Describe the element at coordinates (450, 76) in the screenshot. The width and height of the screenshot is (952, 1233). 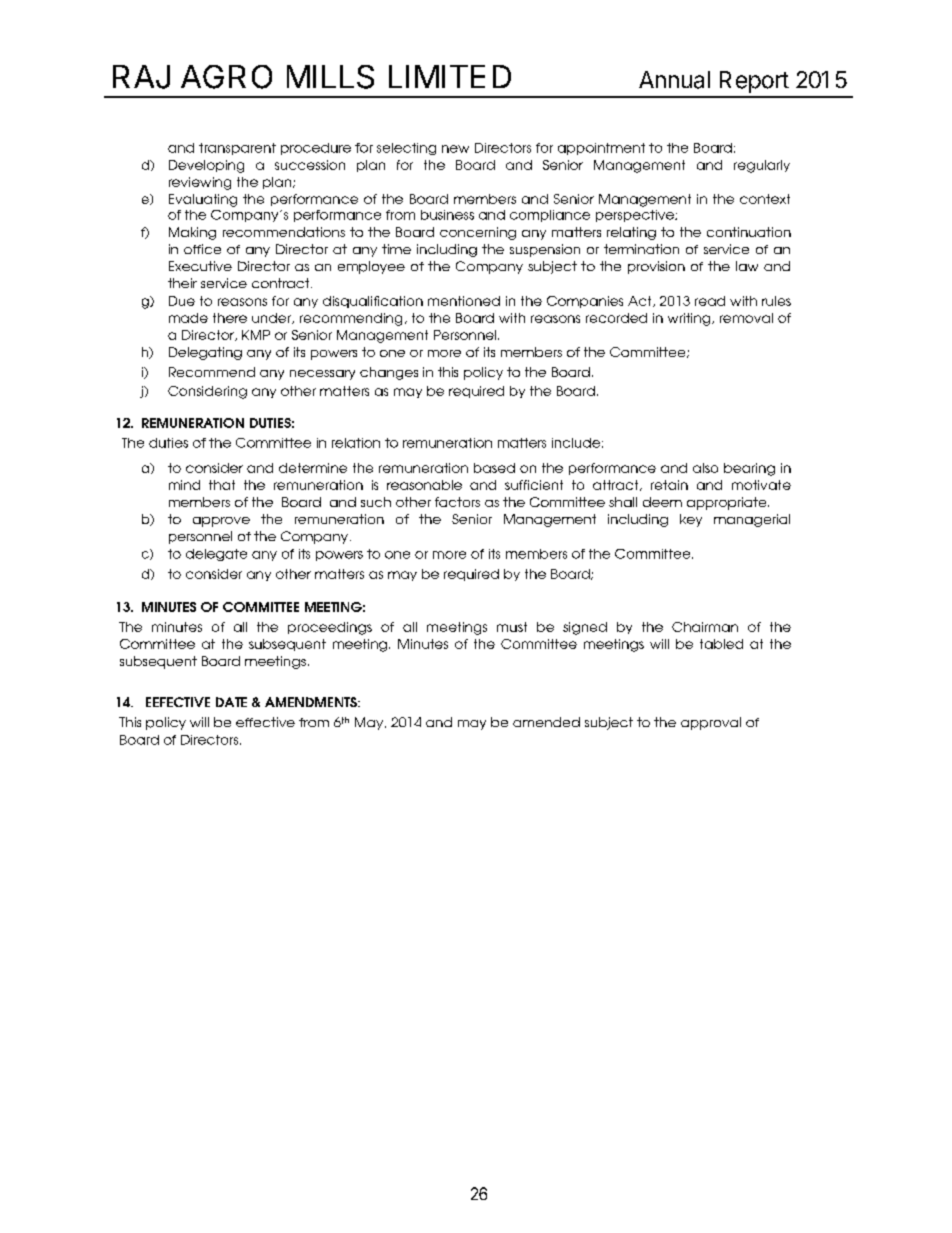
I see `LIMITED` at that location.
